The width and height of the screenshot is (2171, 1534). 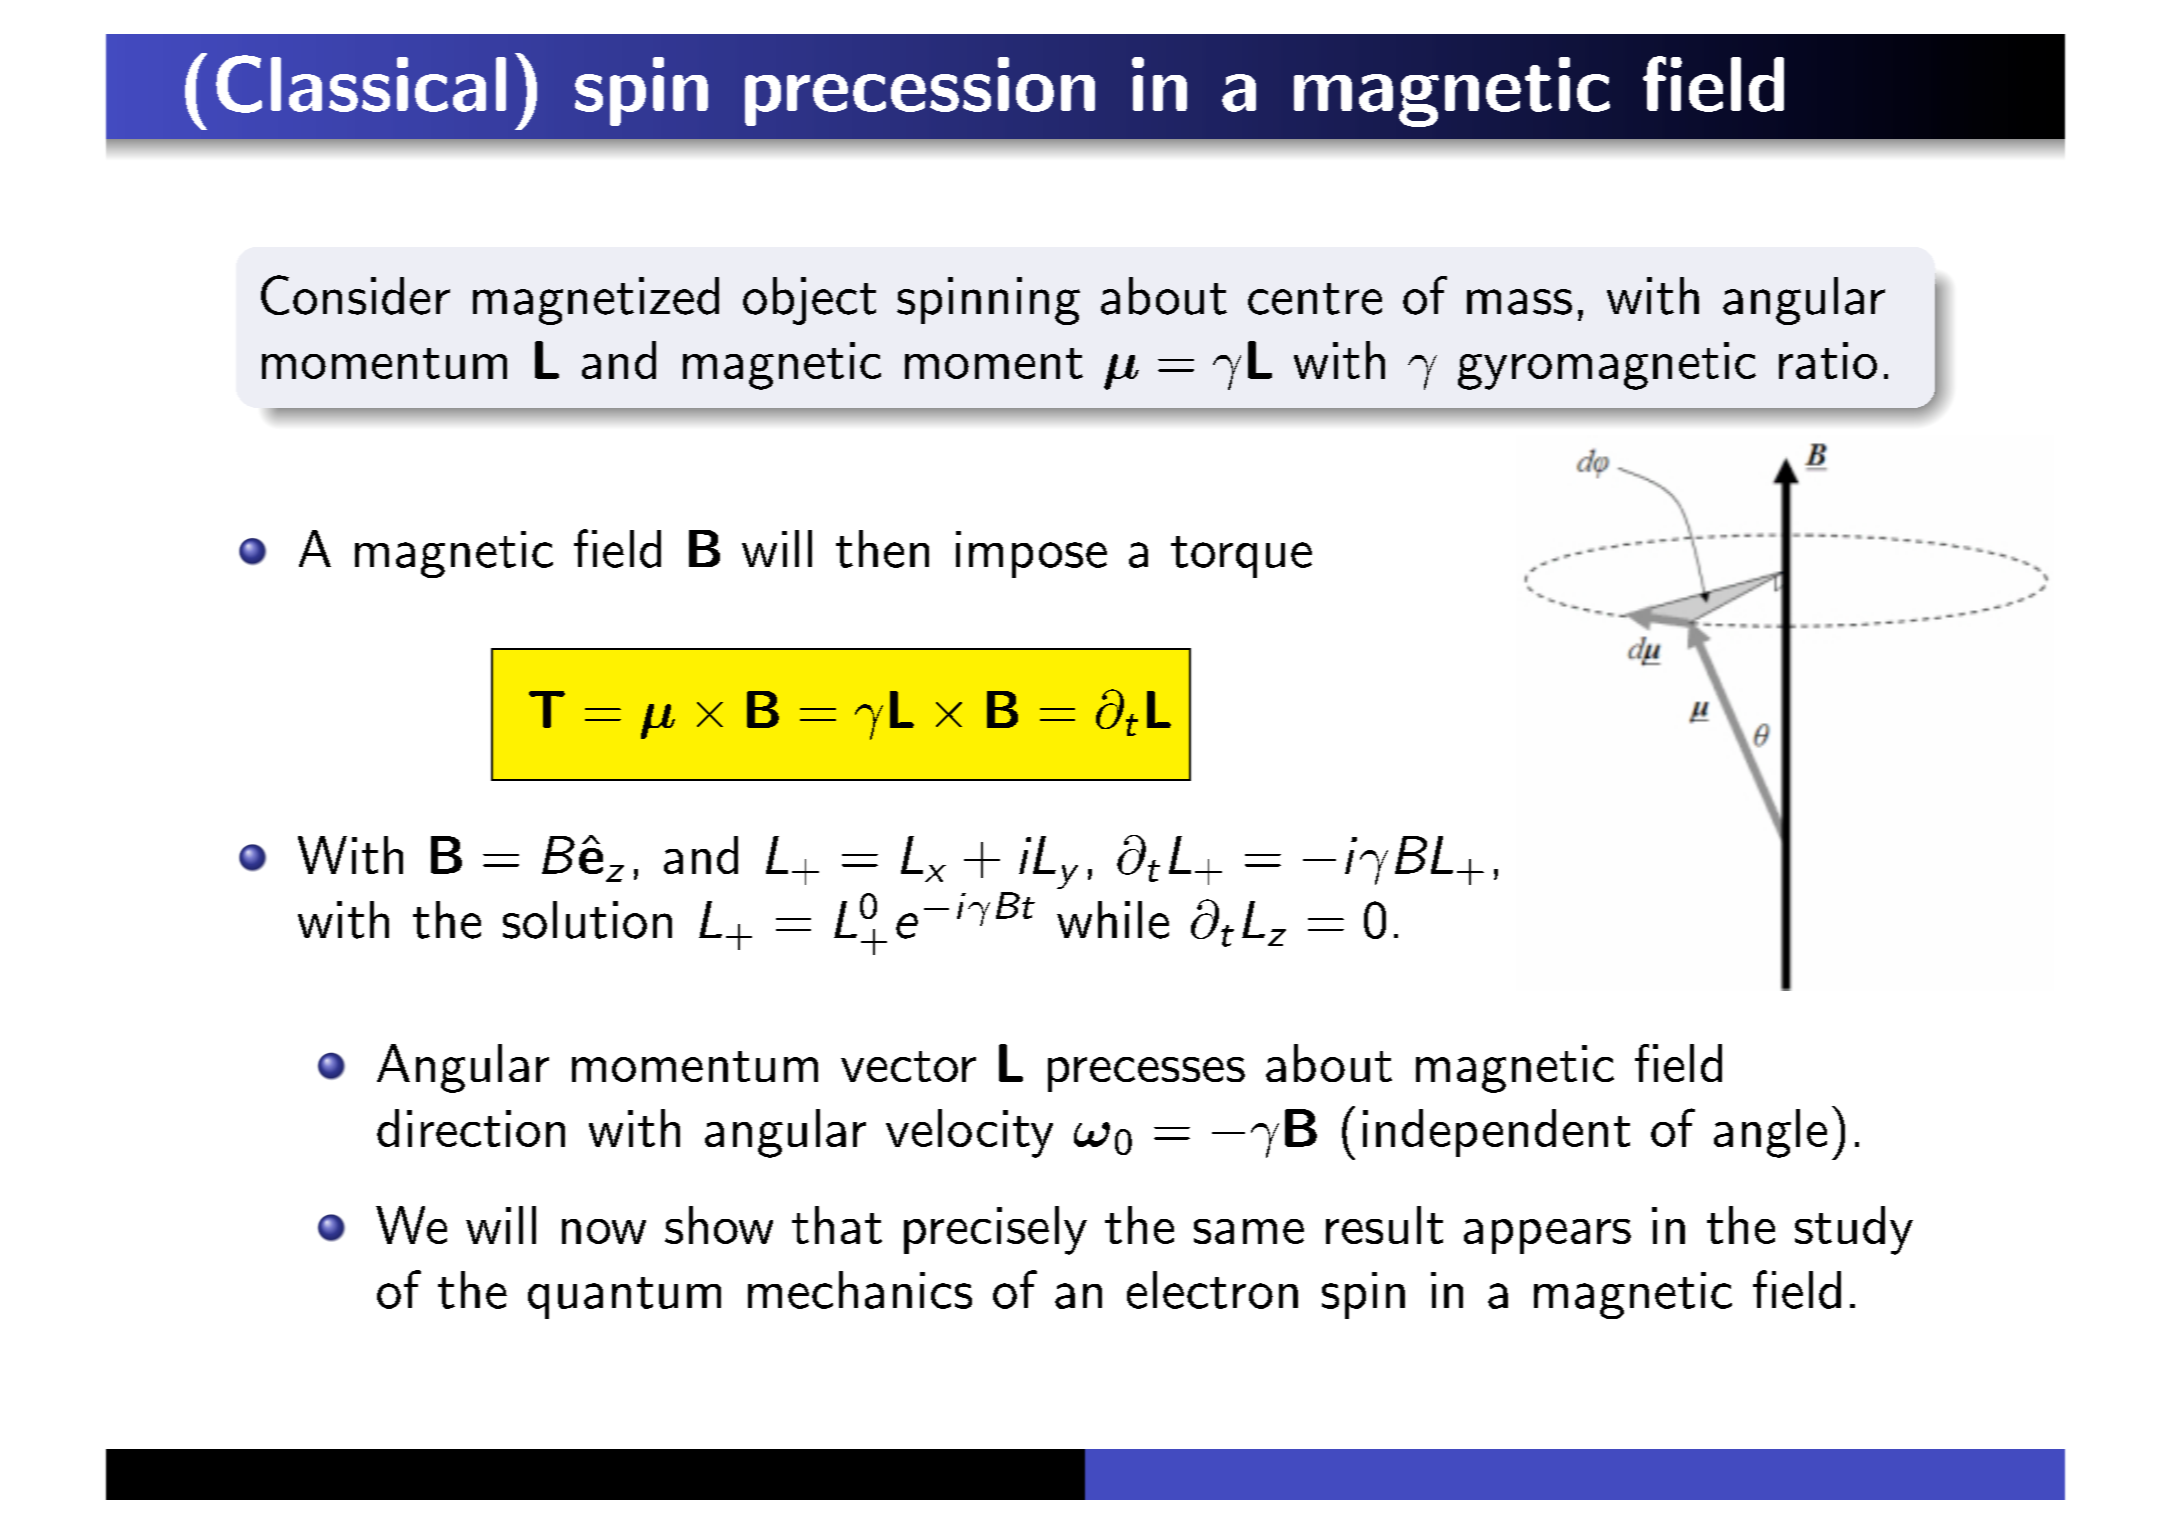 I want to click on precession, so click(x=920, y=91).
